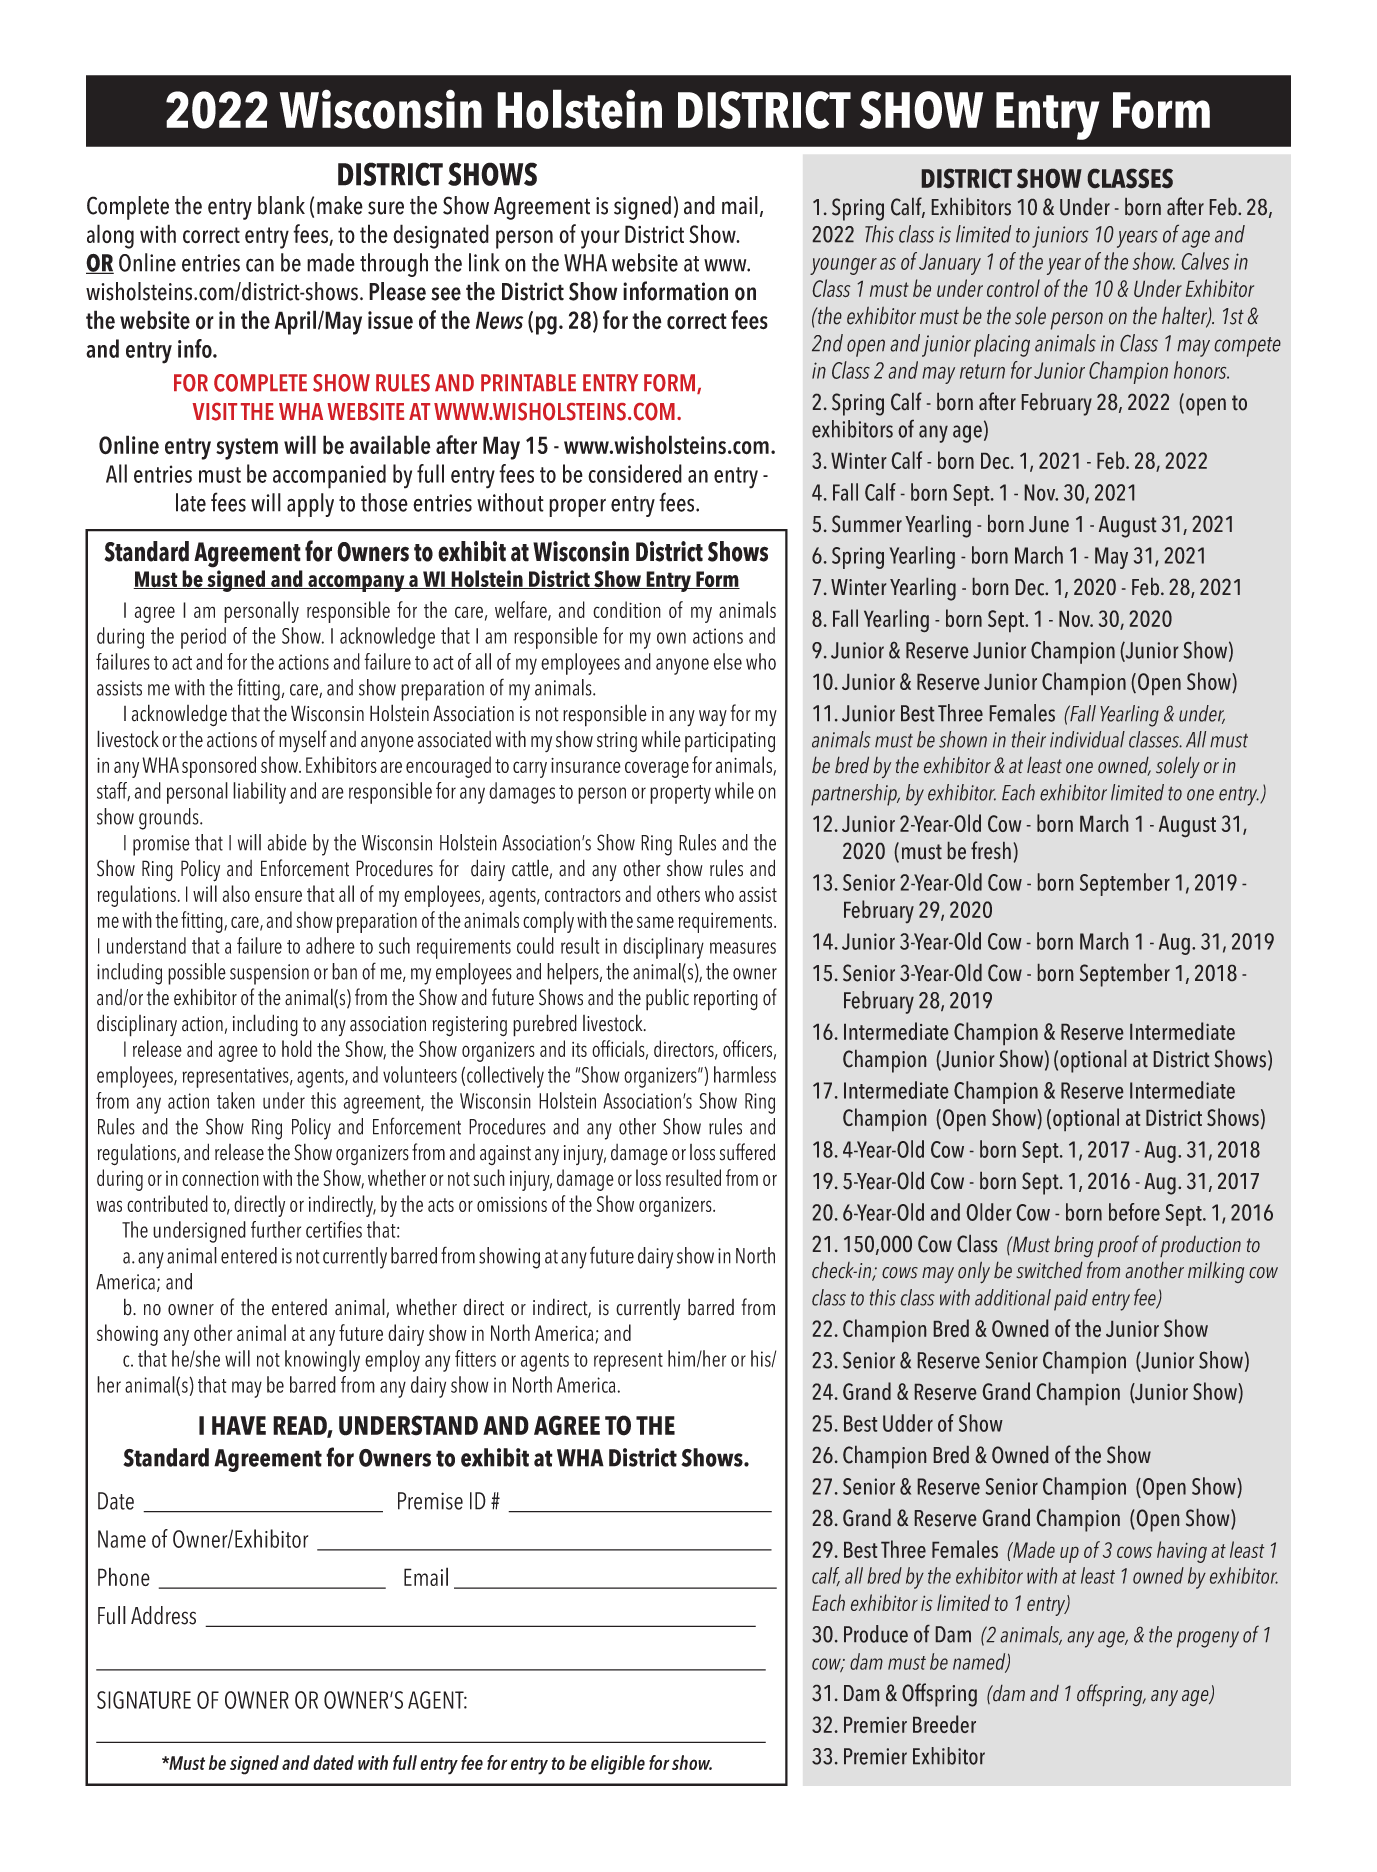 This image has width=1377, height=1872. What do you see at coordinates (1205, 261) in the image?
I see `Calves` at bounding box center [1205, 261].
